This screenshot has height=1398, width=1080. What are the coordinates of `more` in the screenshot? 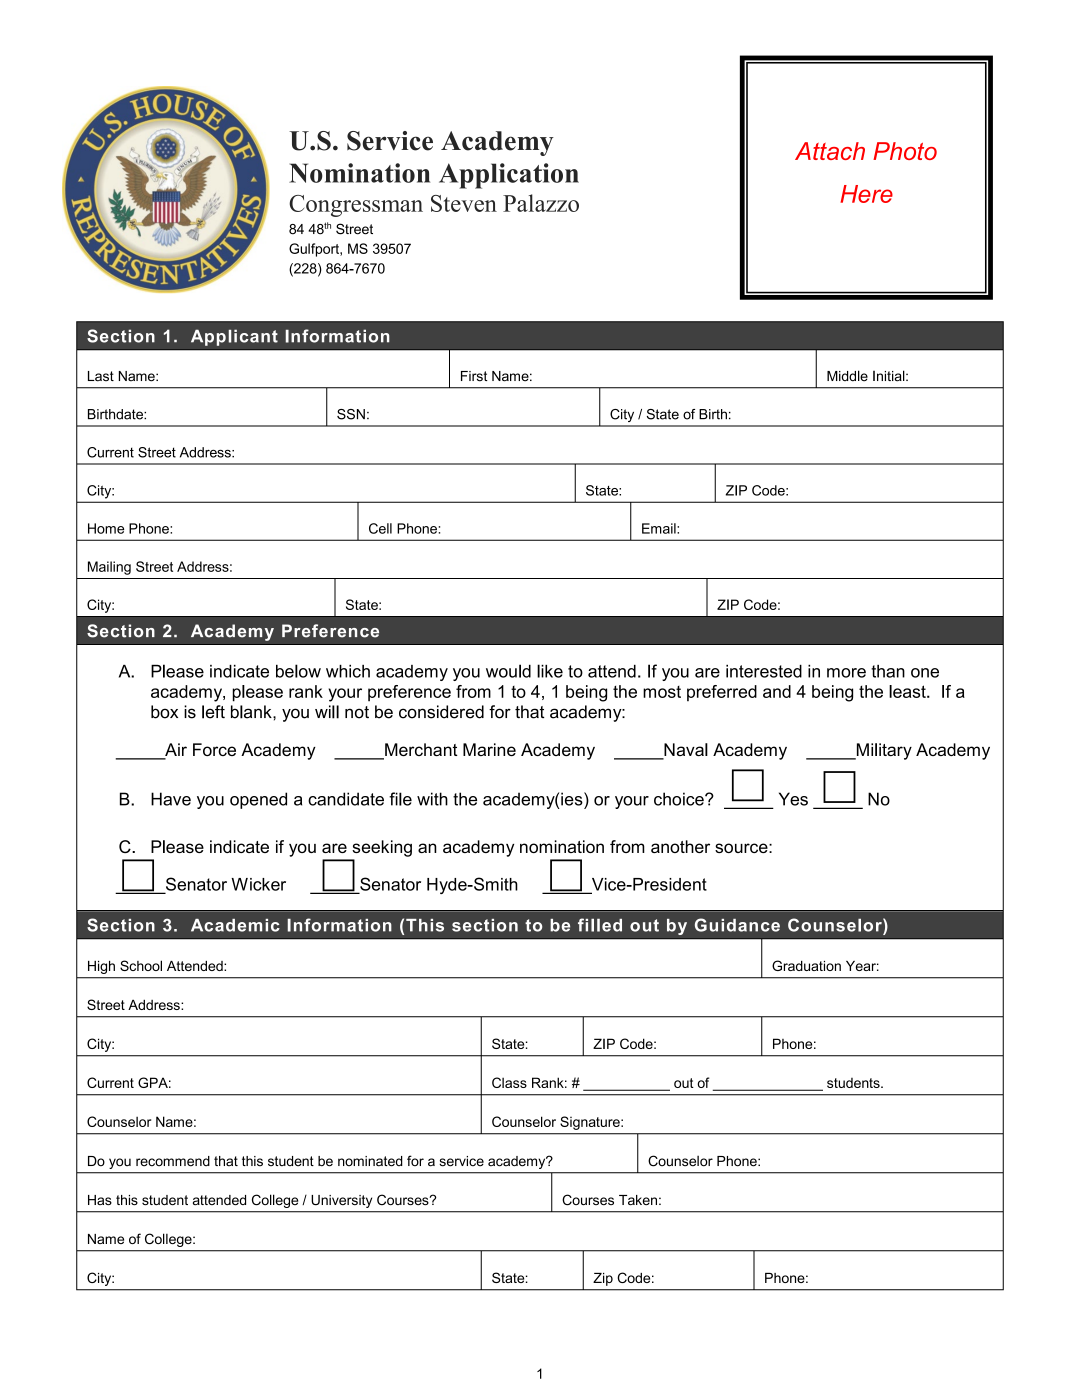 It's located at (846, 673).
